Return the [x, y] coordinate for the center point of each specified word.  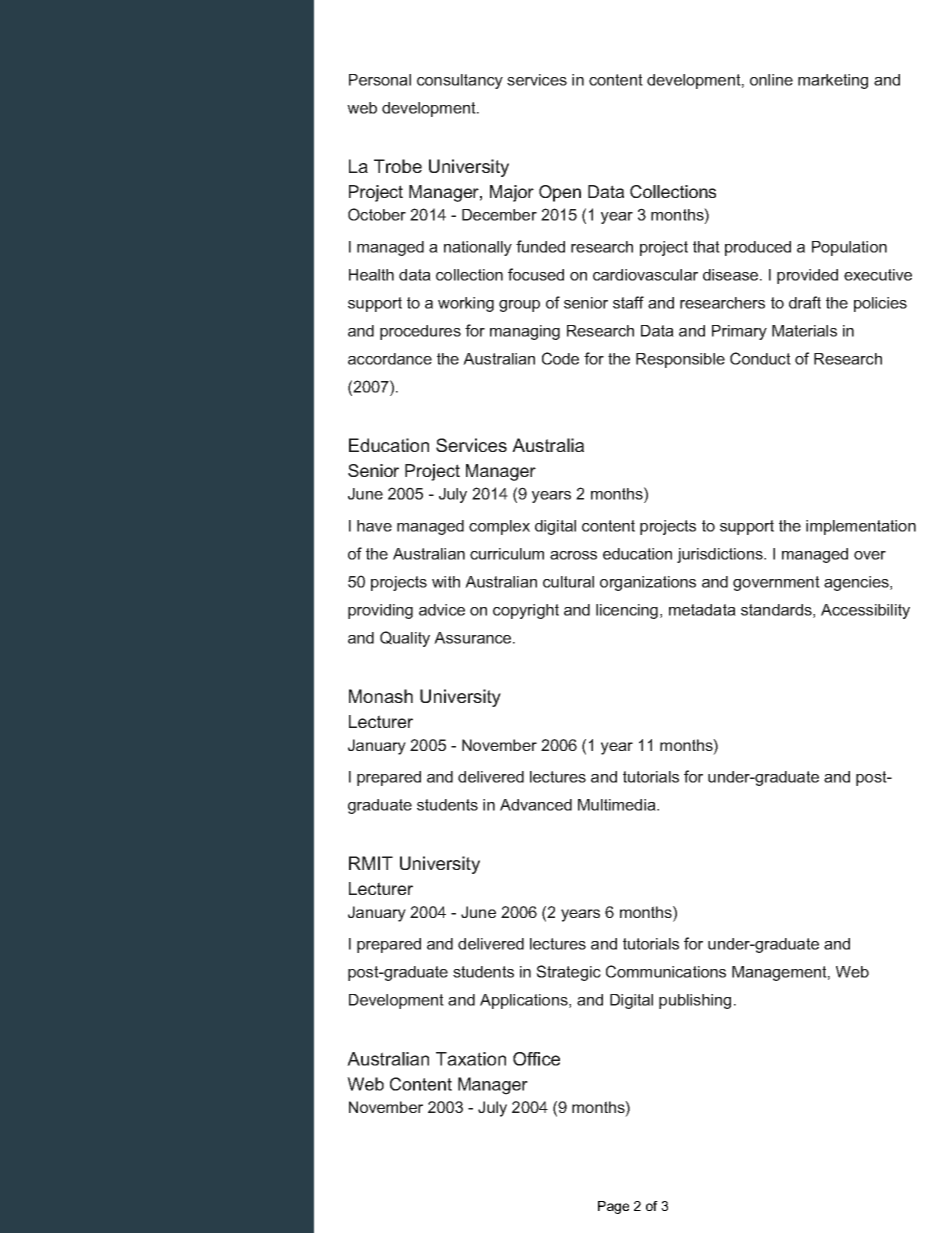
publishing [695, 1001]
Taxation [471, 1059]
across [573, 555]
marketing [833, 81]
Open [560, 193]
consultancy [460, 81]
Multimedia [618, 805]
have [374, 526]
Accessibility [865, 611]
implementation [861, 527]
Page [613, 1207]
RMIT [371, 863]
